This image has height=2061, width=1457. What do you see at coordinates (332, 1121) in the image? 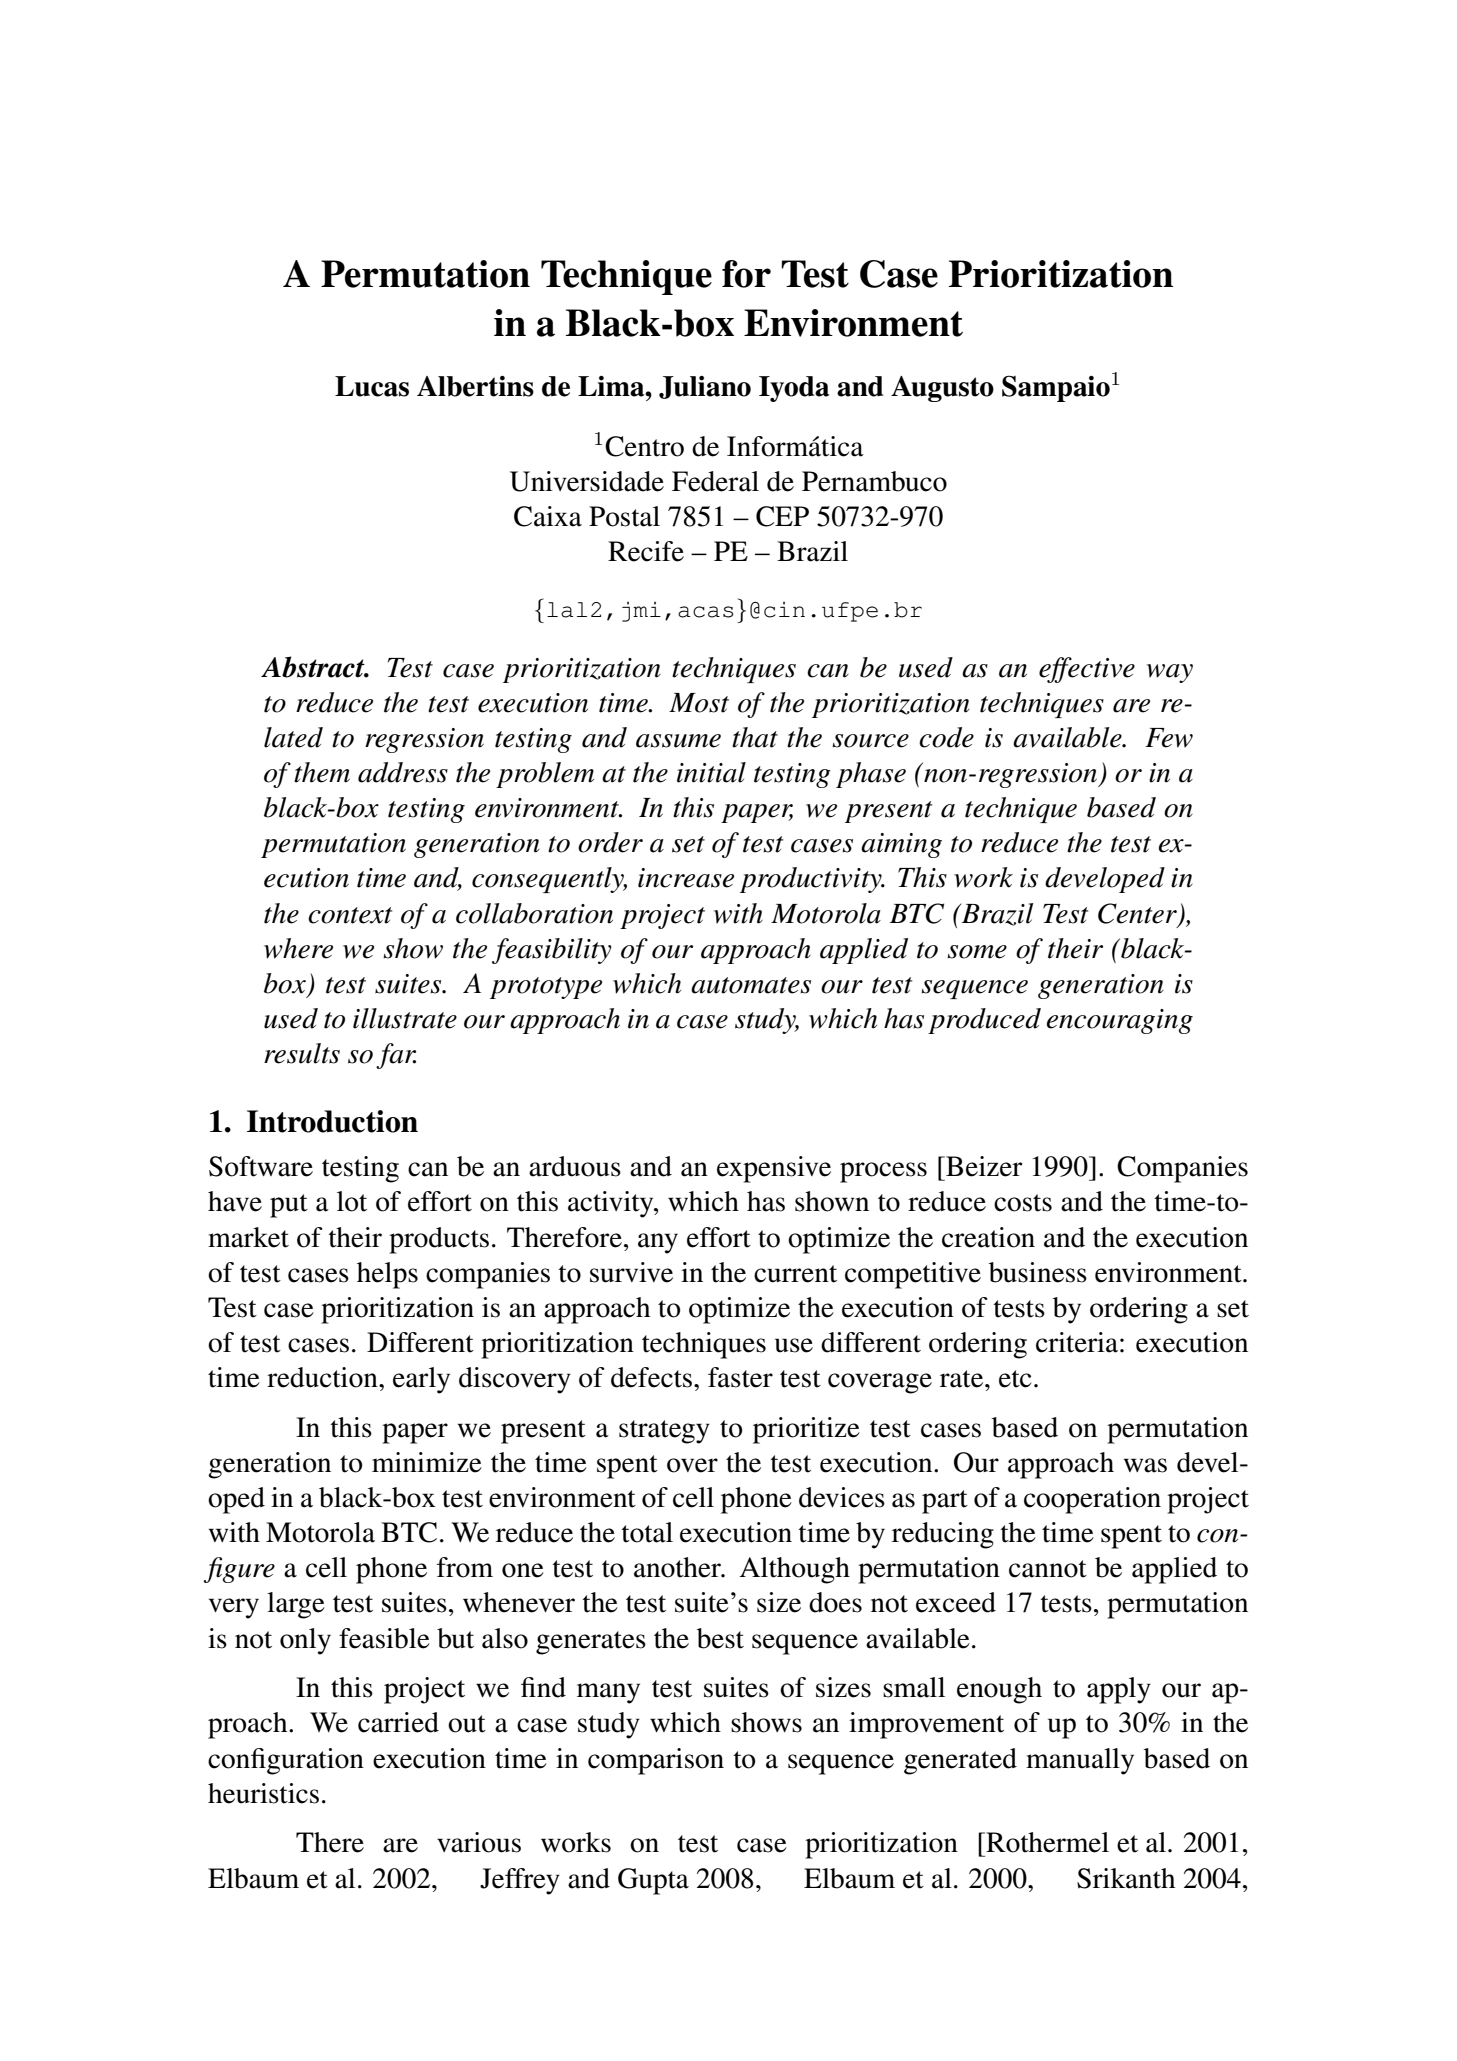
I see `Introduction` at bounding box center [332, 1121].
